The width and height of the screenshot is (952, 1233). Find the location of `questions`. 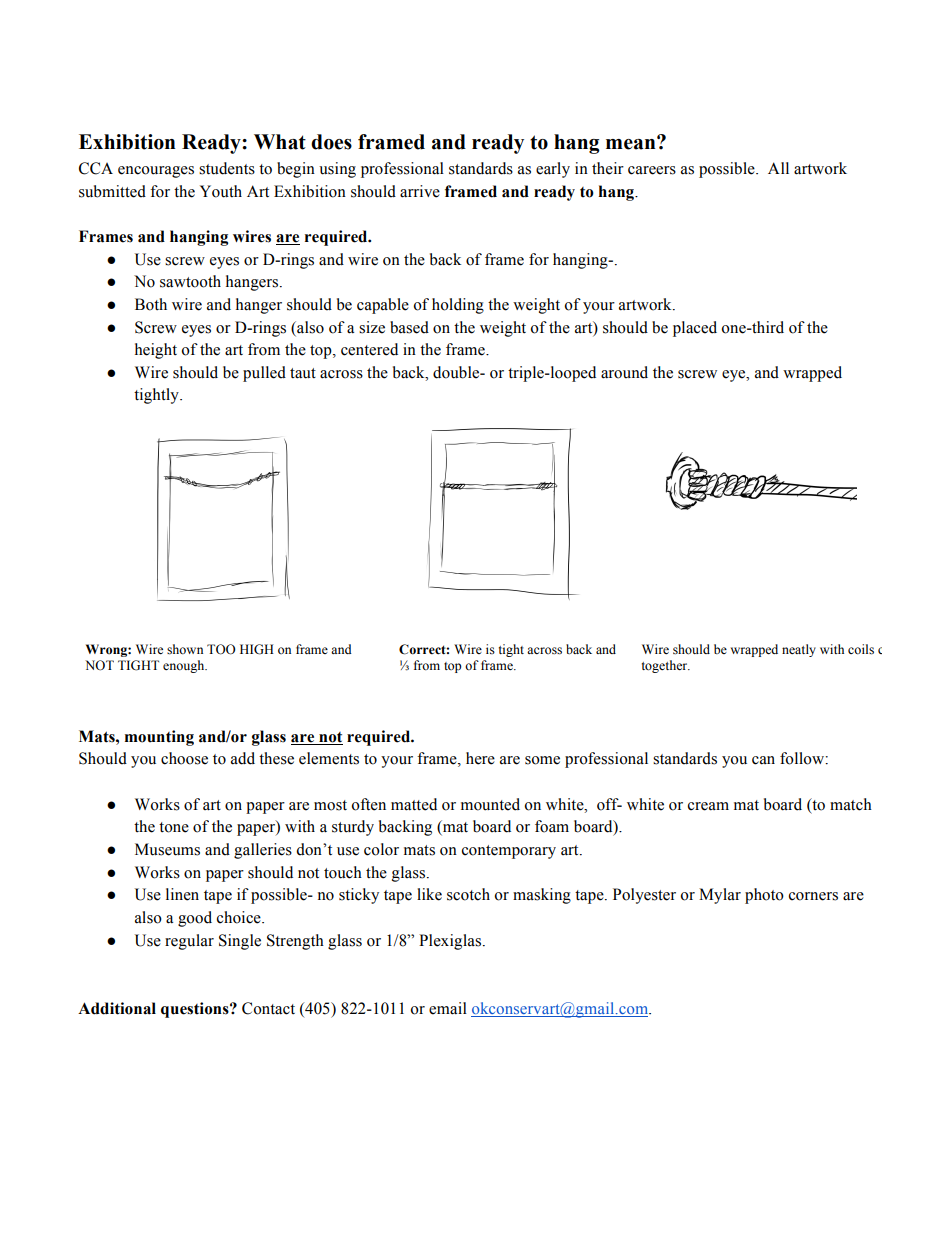

questions is located at coordinates (196, 1010).
